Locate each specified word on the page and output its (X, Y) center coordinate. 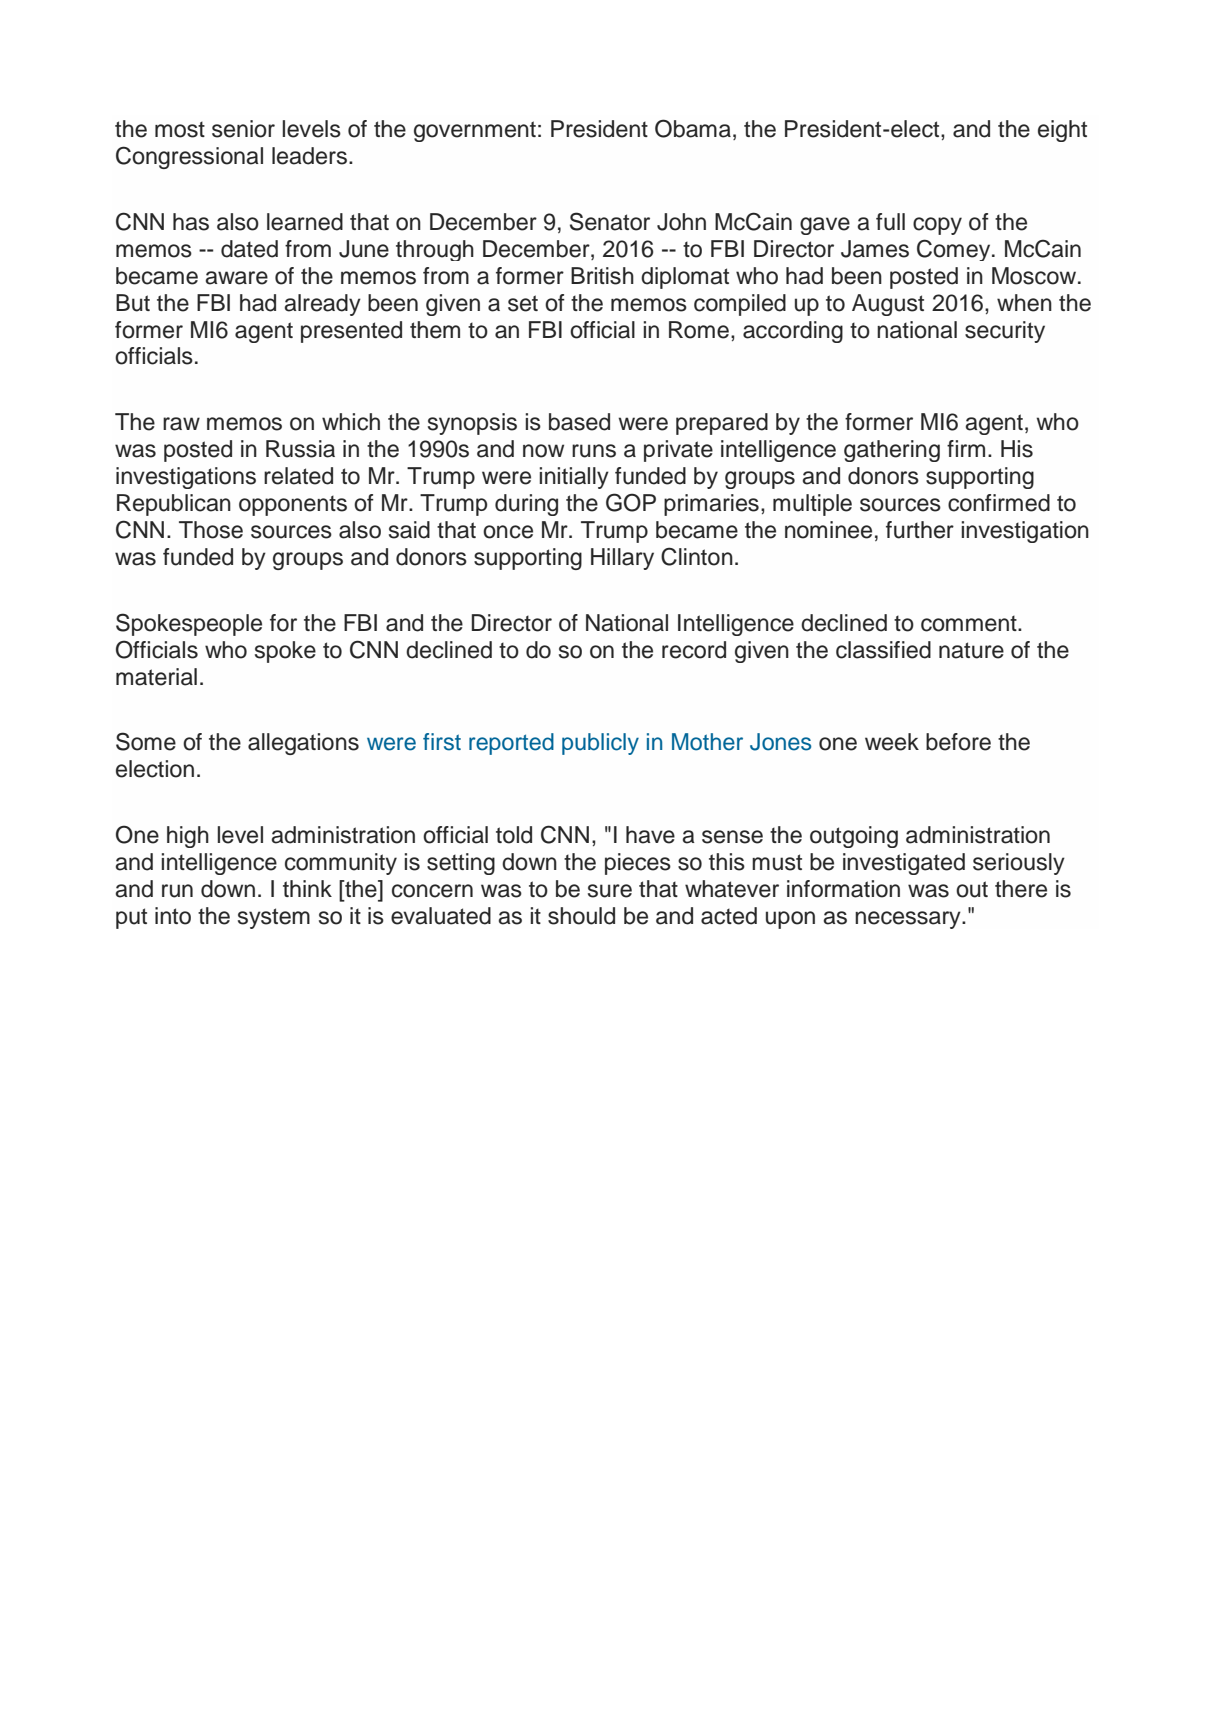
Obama (693, 128)
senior (243, 129)
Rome (699, 330)
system (274, 918)
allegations (303, 744)
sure (610, 891)
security (1005, 332)
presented (351, 332)
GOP (631, 502)
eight (1062, 131)
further (920, 530)
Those (211, 530)
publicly (600, 744)
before (958, 742)
